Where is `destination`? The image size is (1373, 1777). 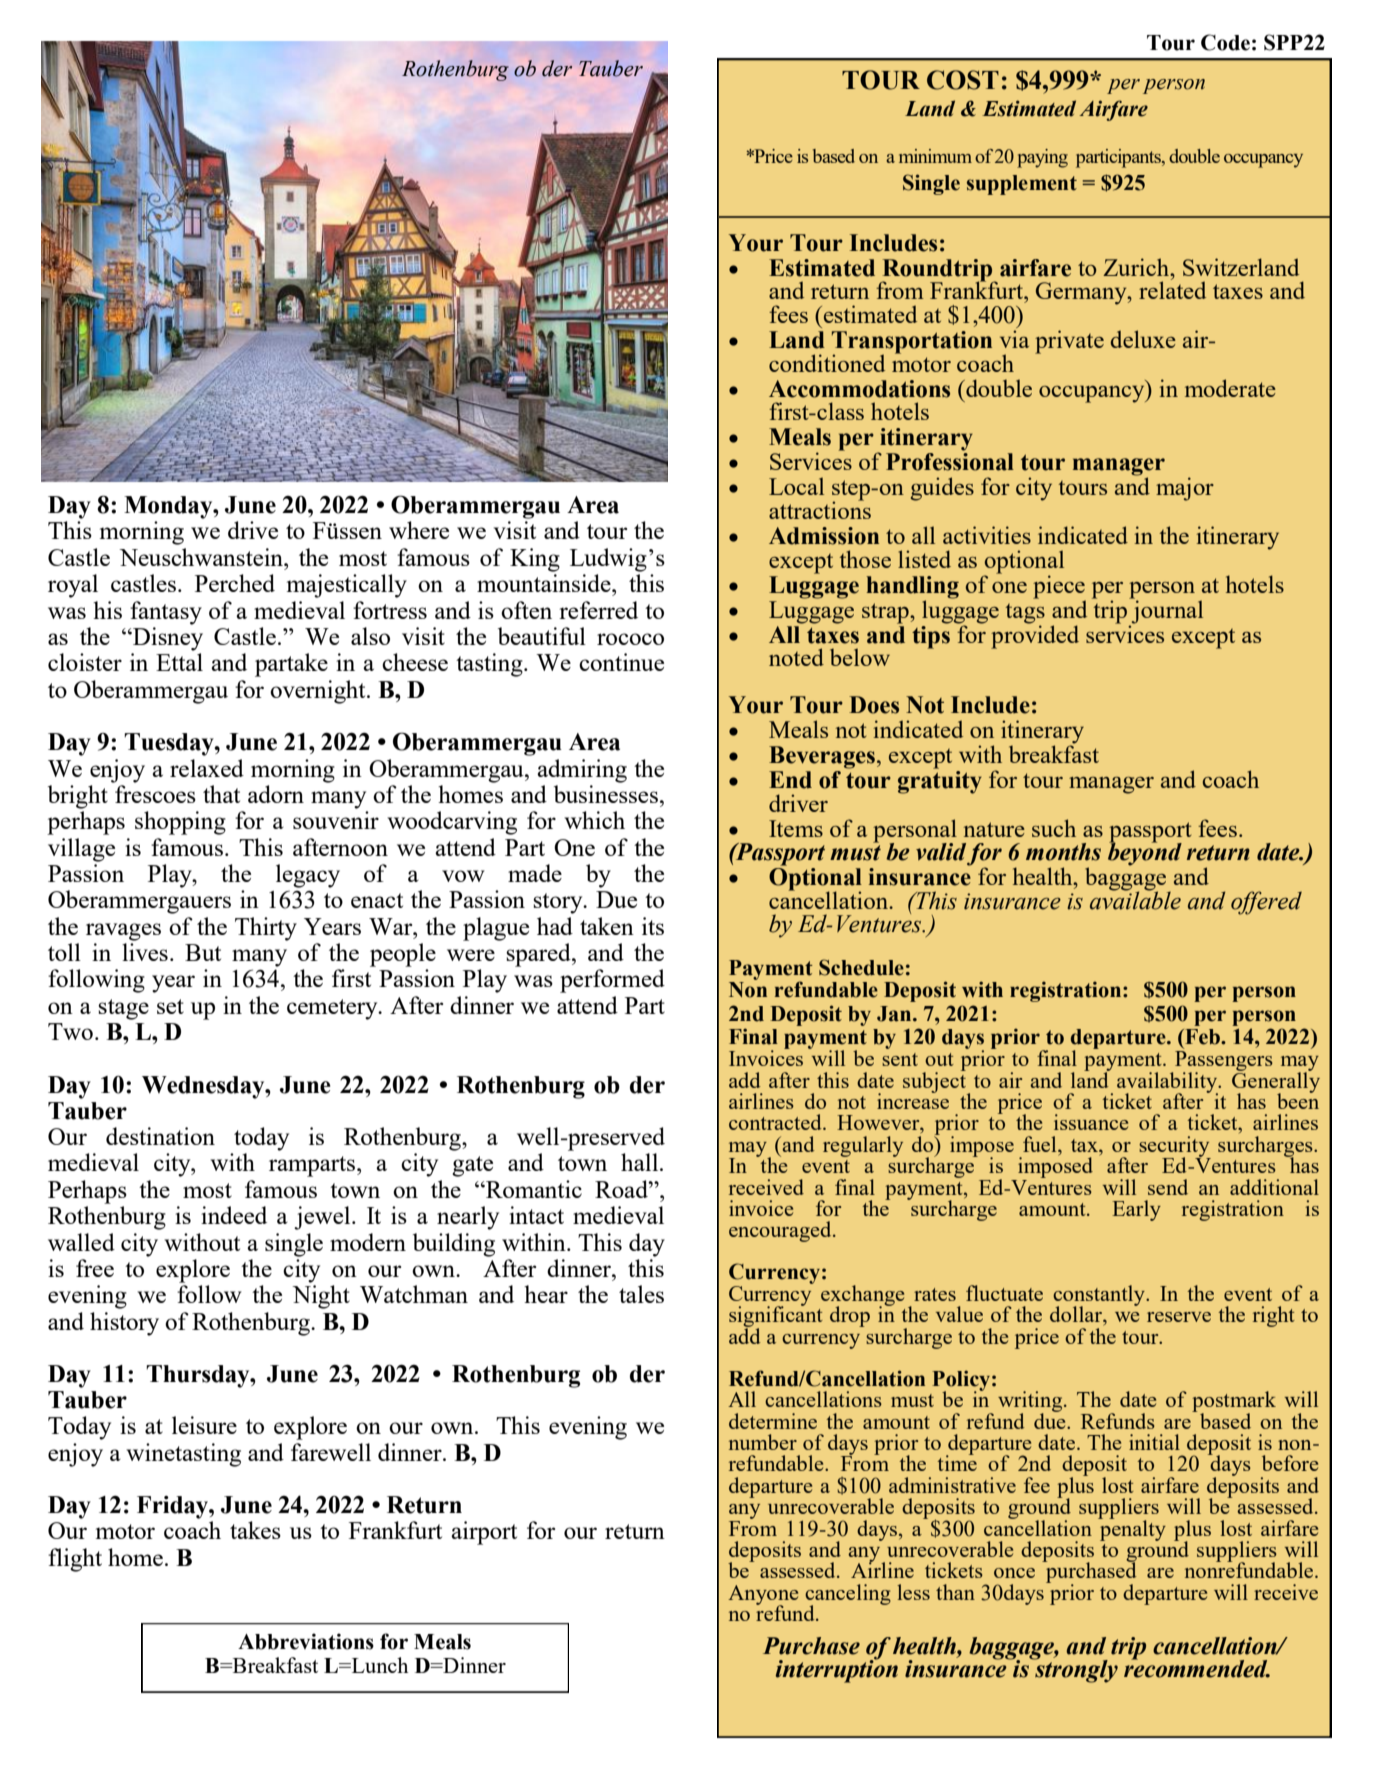
destination is located at coordinates (160, 1136).
